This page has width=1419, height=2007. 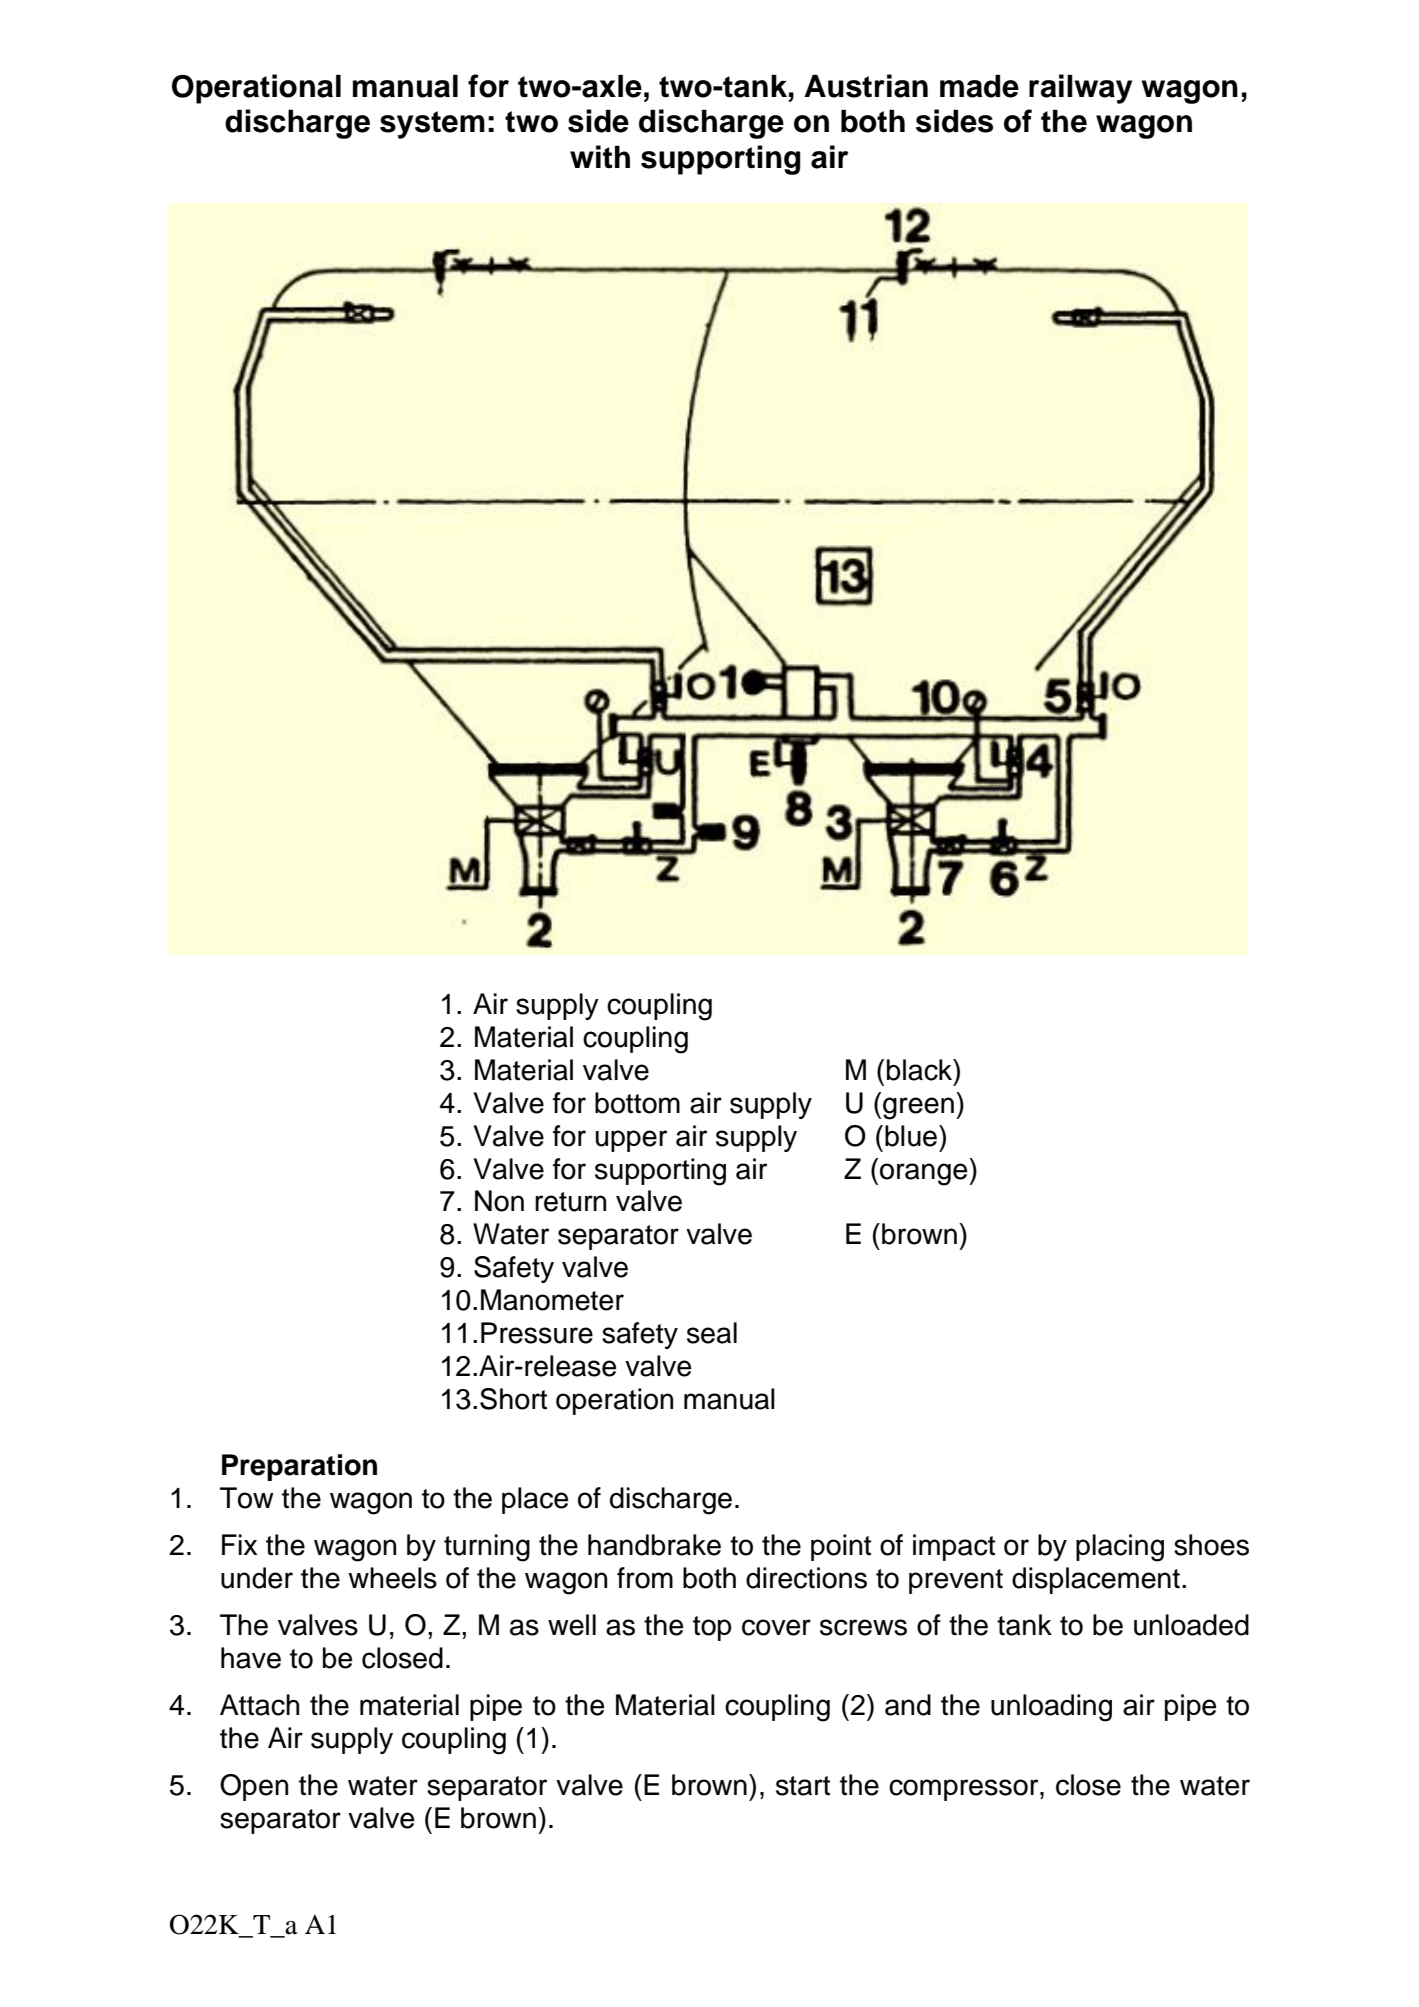 I want to click on Attach, so click(x=259, y=1705).
